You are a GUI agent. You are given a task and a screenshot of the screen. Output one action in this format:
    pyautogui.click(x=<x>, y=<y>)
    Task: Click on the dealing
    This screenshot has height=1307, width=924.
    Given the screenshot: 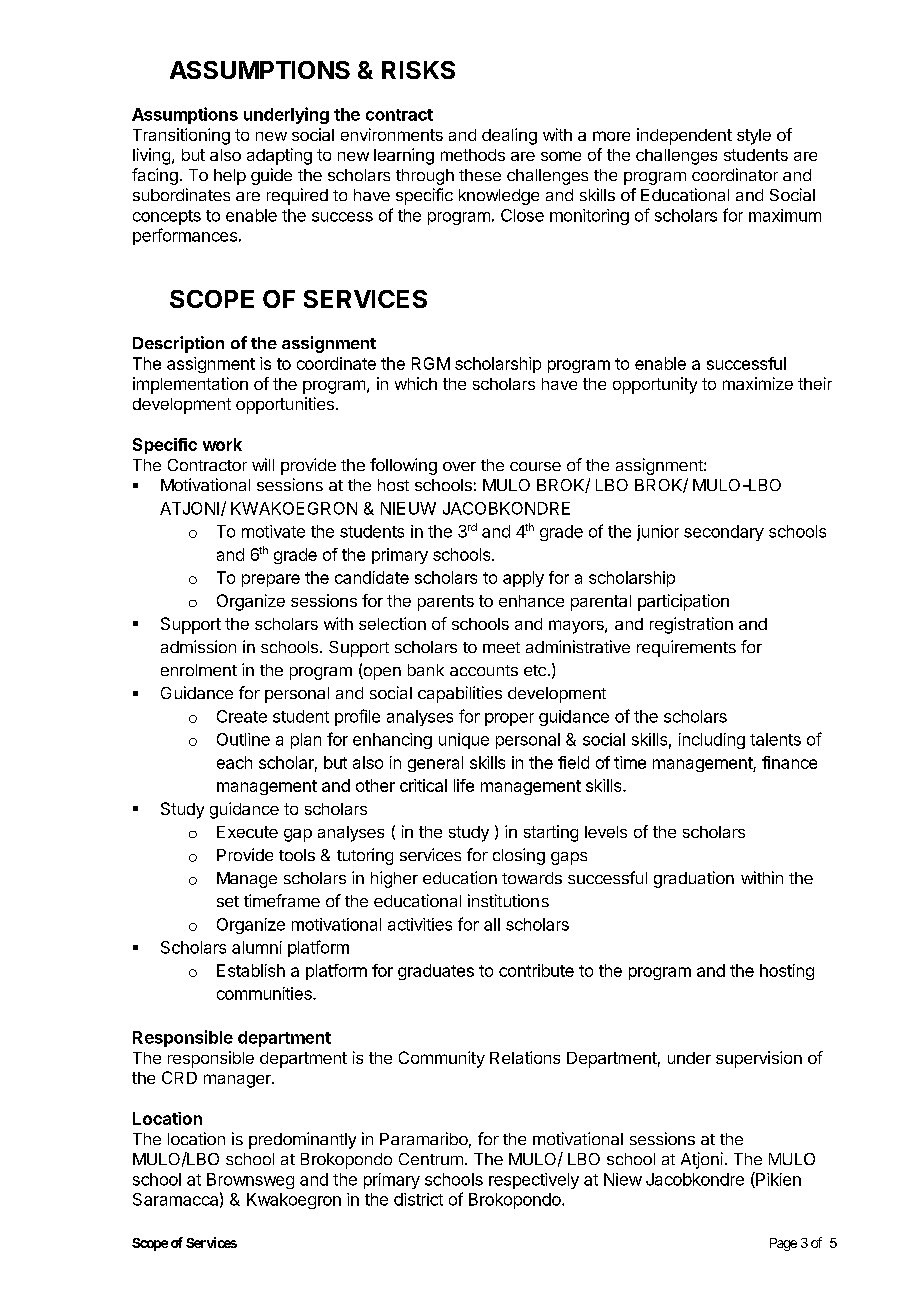 What is the action you would take?
    pyautogui.click(x=509, y=136)
